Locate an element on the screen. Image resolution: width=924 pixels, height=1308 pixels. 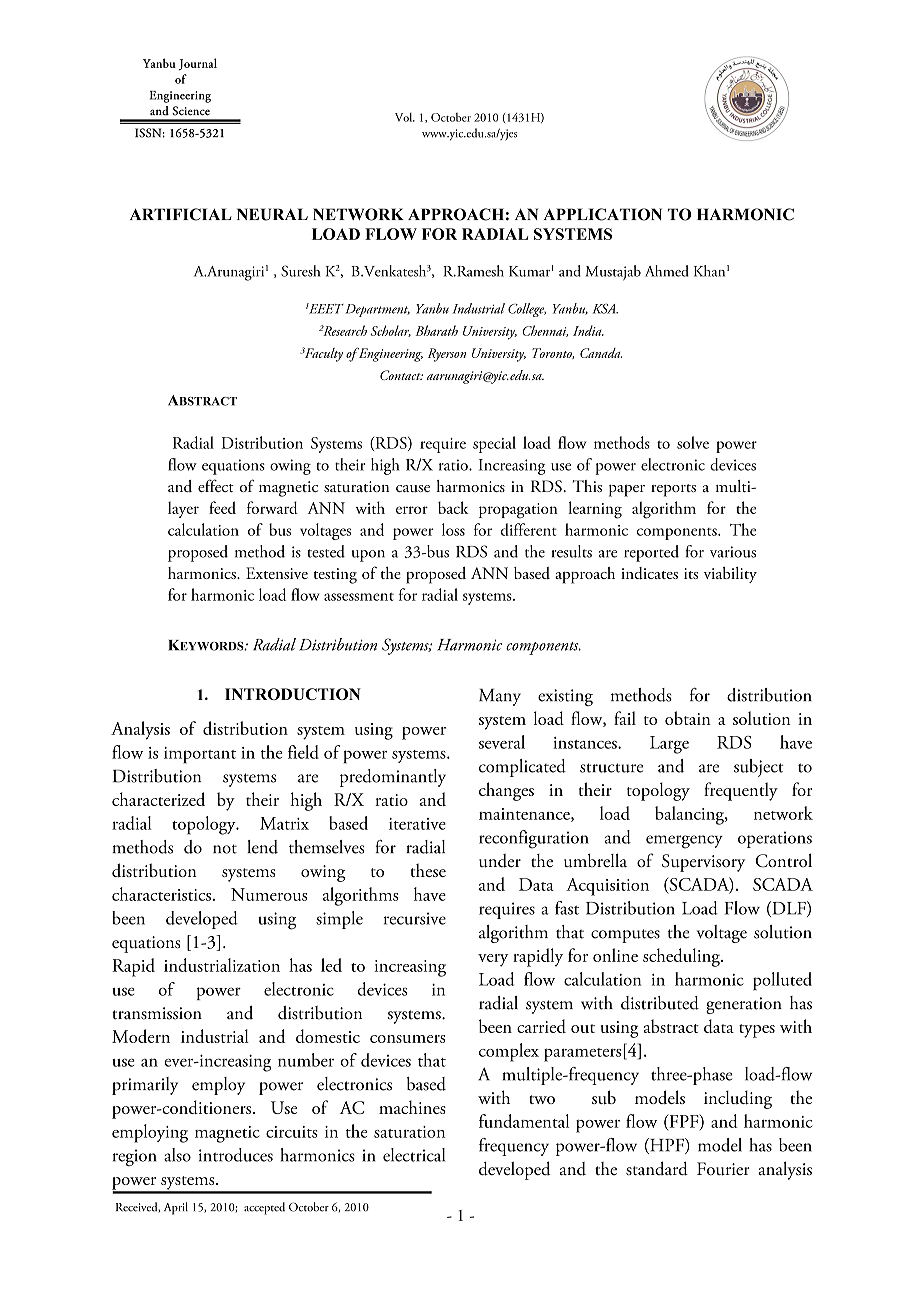
Journal is located at coordinates (198, 64).
